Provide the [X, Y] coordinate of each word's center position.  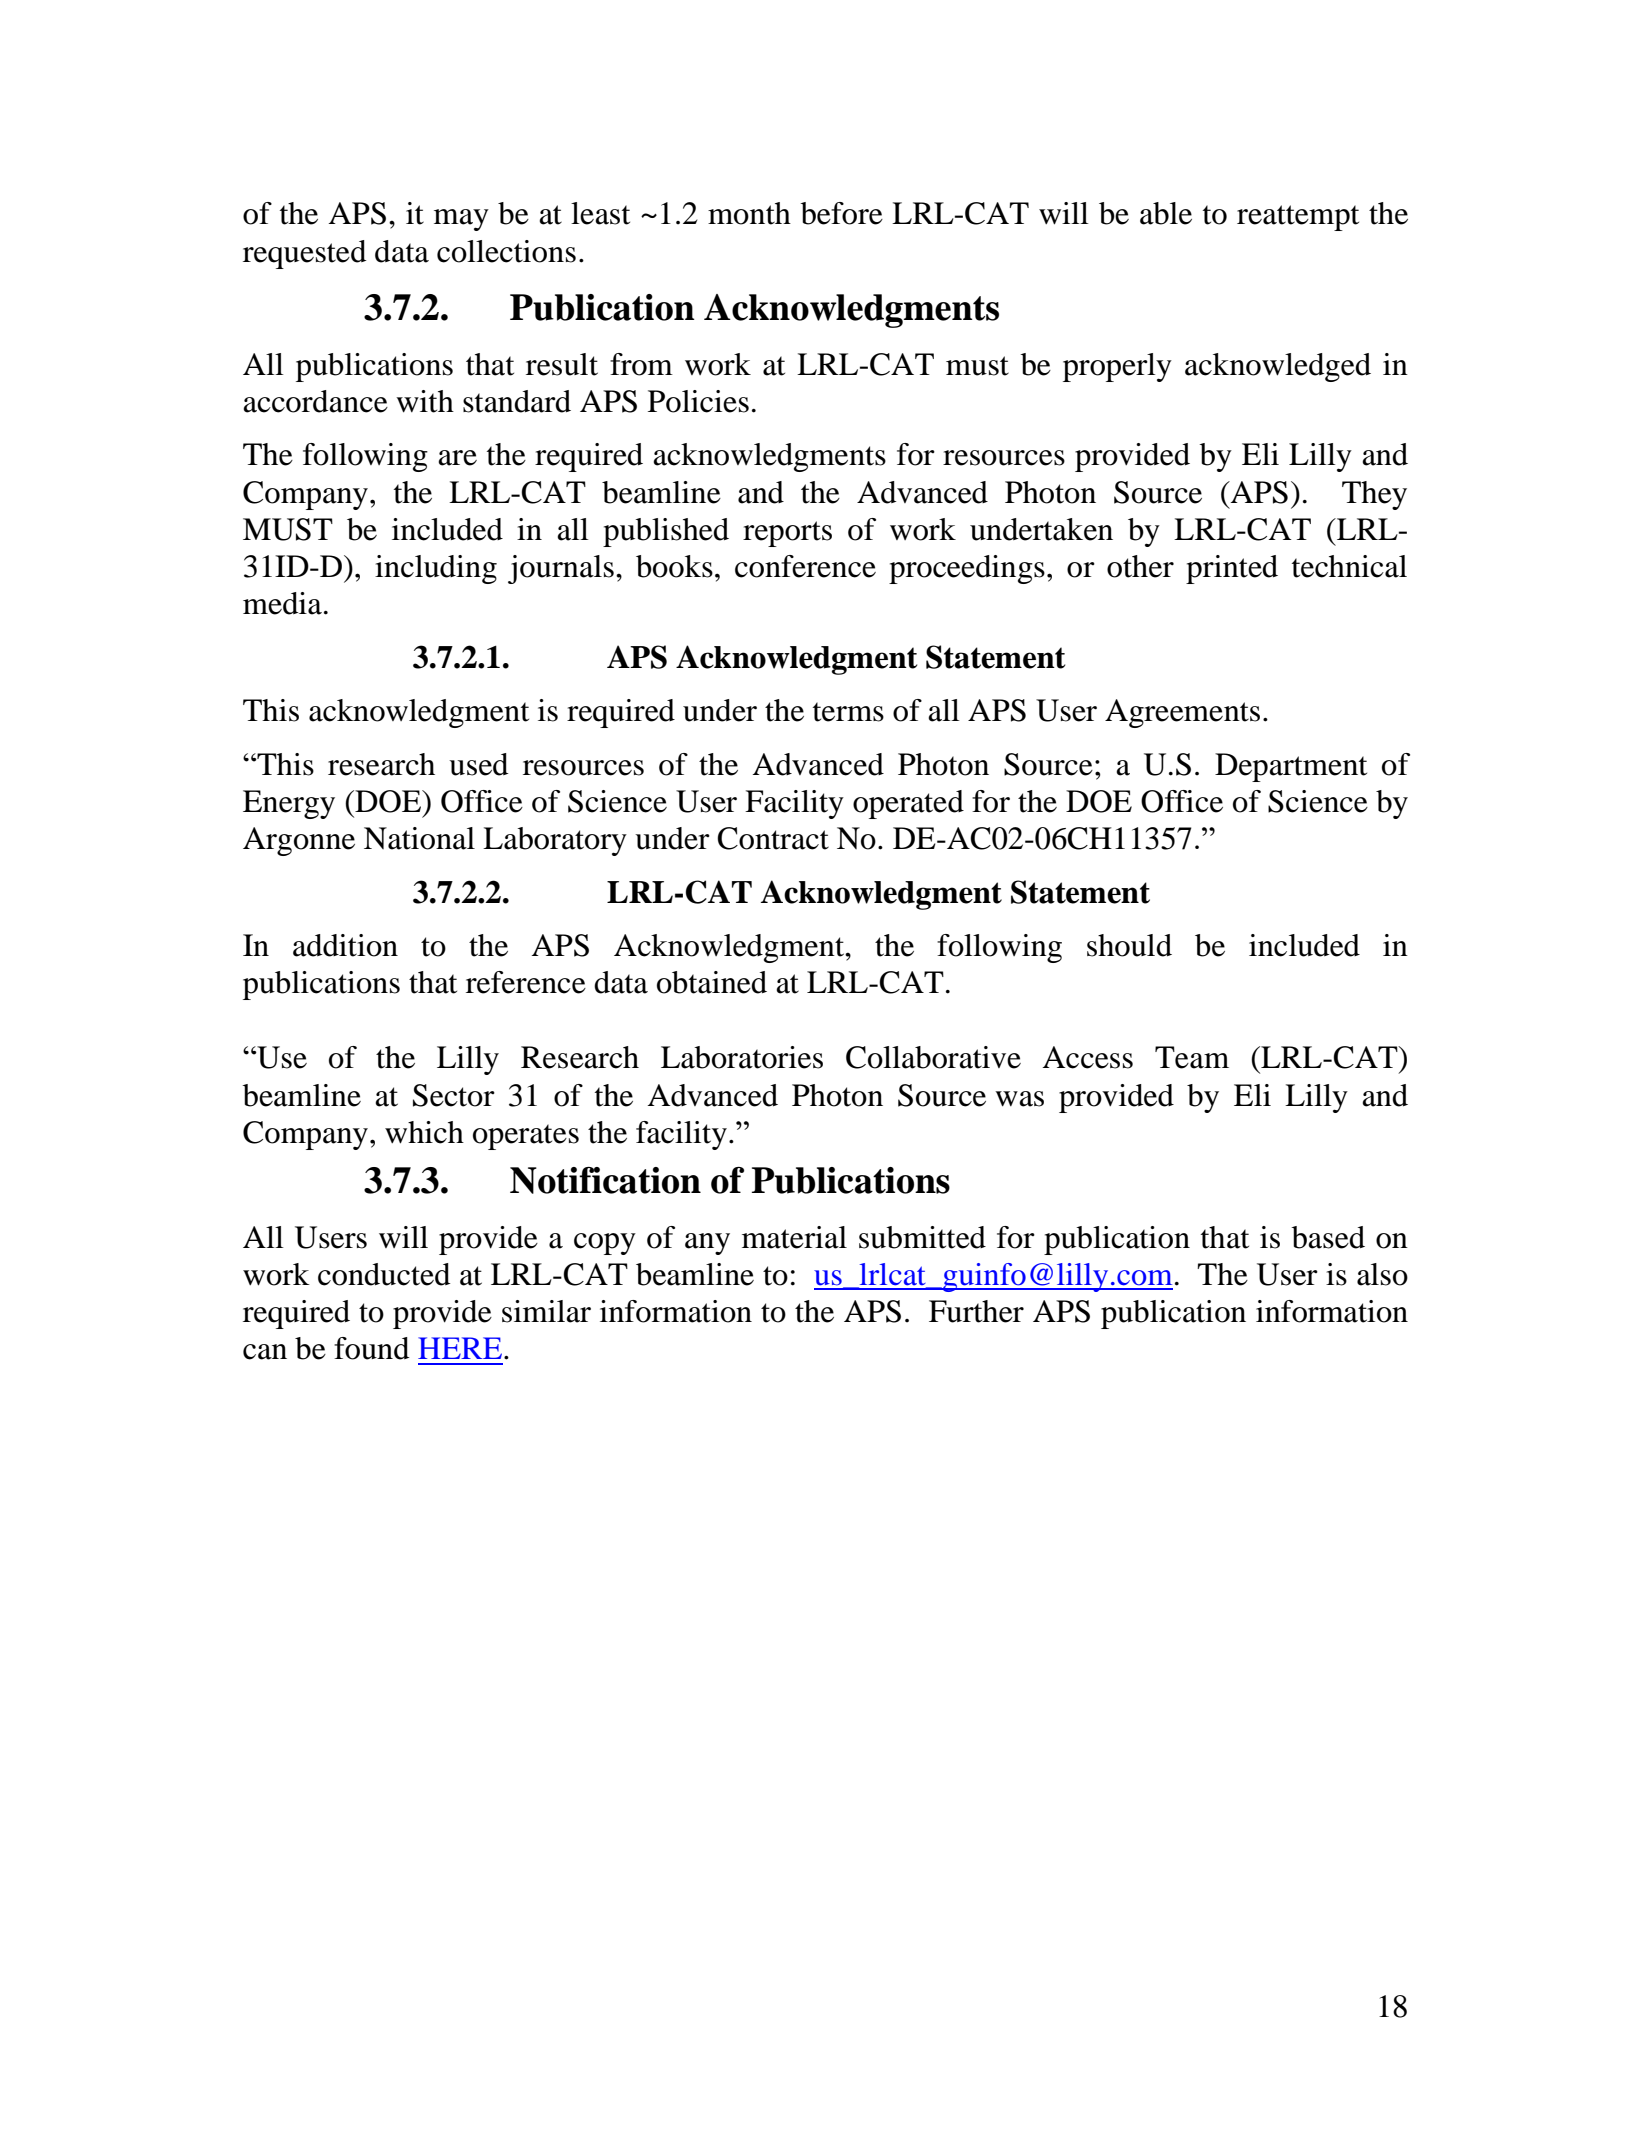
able [1166, 213]
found [371, 1348]
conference [805, 566]
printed [1232, 569]
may [461, 220]
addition [345, 945]
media [282, 603]
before [842, 213]
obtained [712, 982]
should [1129, 945]
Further [976, 1311]
